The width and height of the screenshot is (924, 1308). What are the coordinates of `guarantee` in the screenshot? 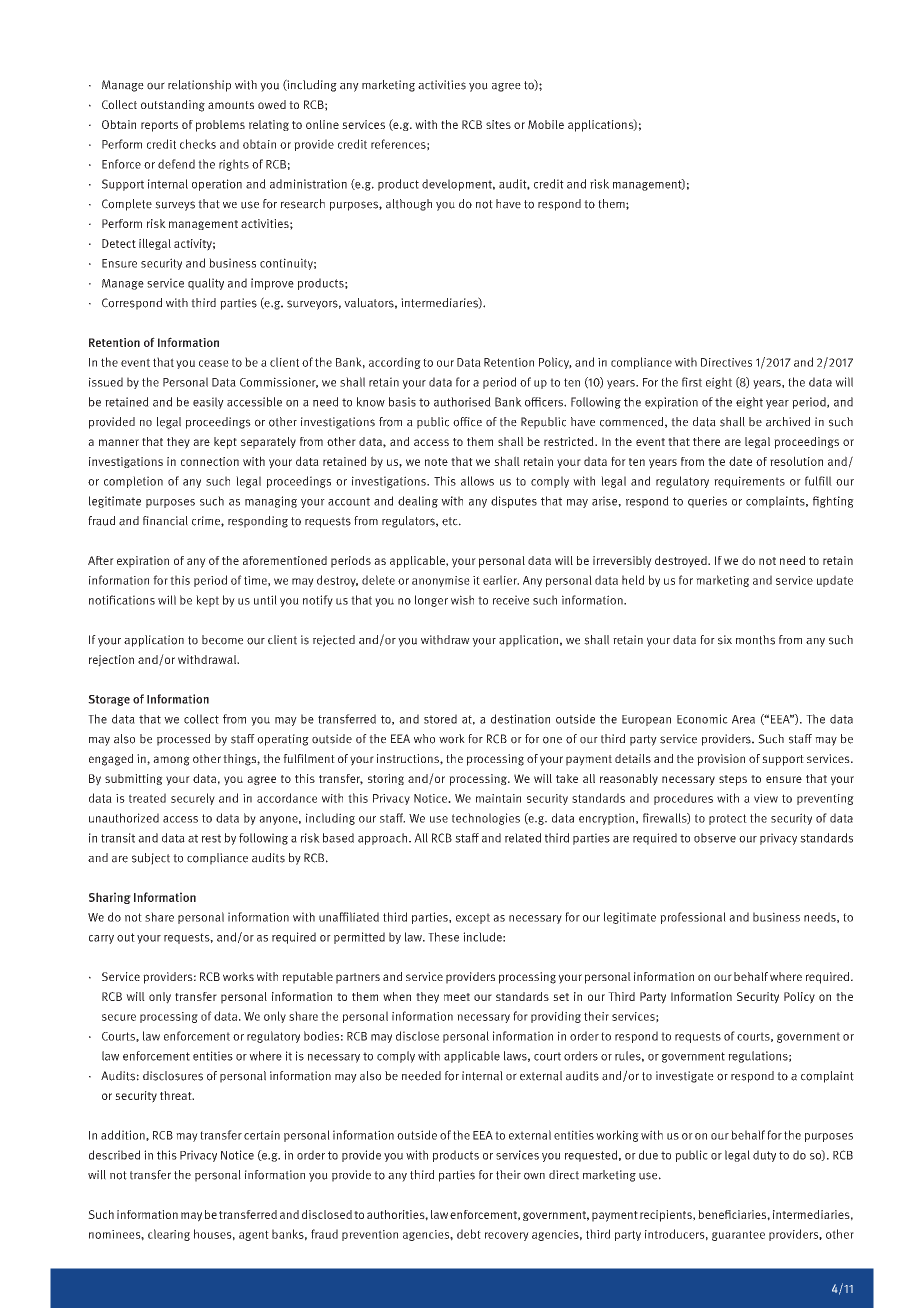 It's located at (738, 1235).
